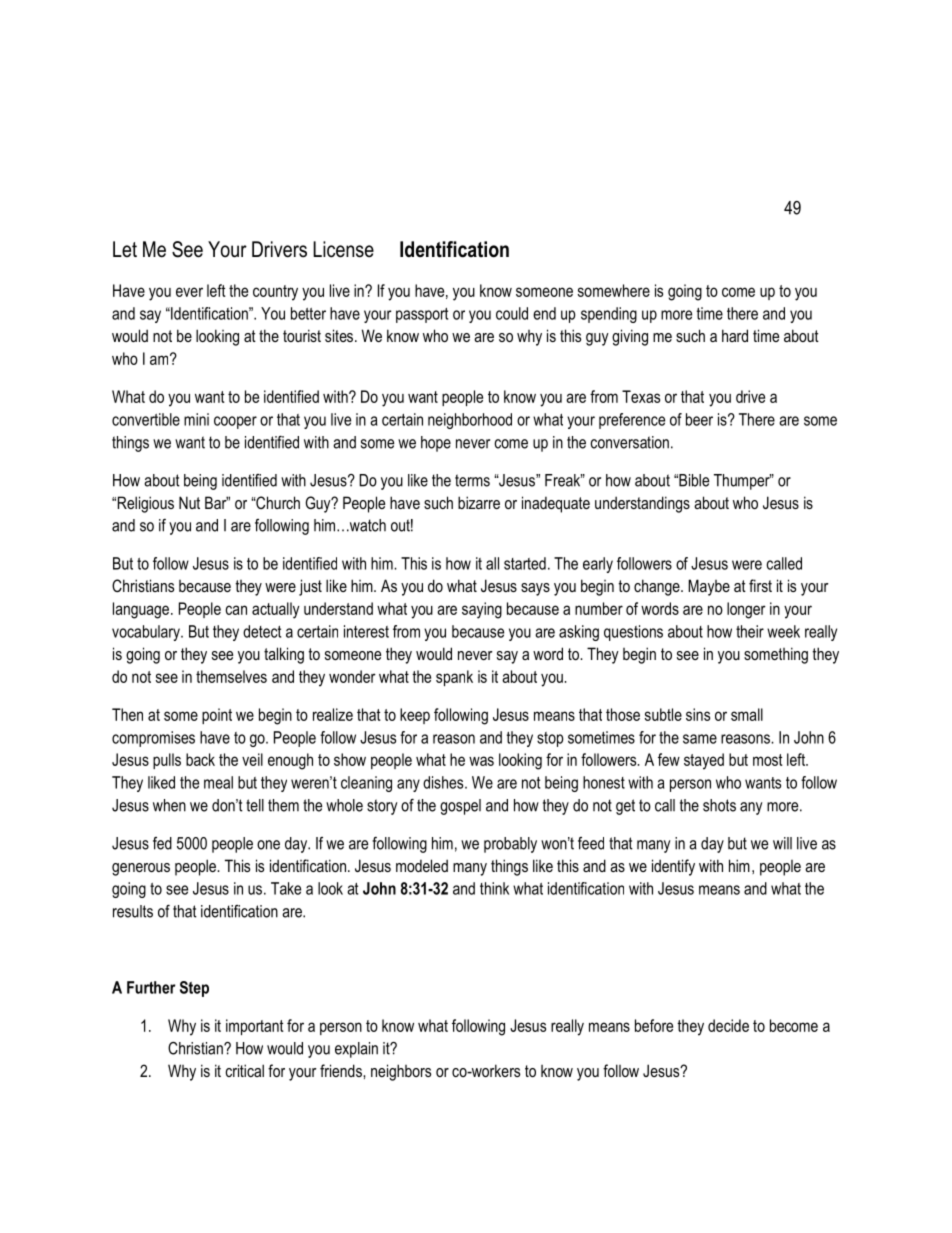 The image size is (952, 1233). I want to click on critical, so click(245, 1070).
